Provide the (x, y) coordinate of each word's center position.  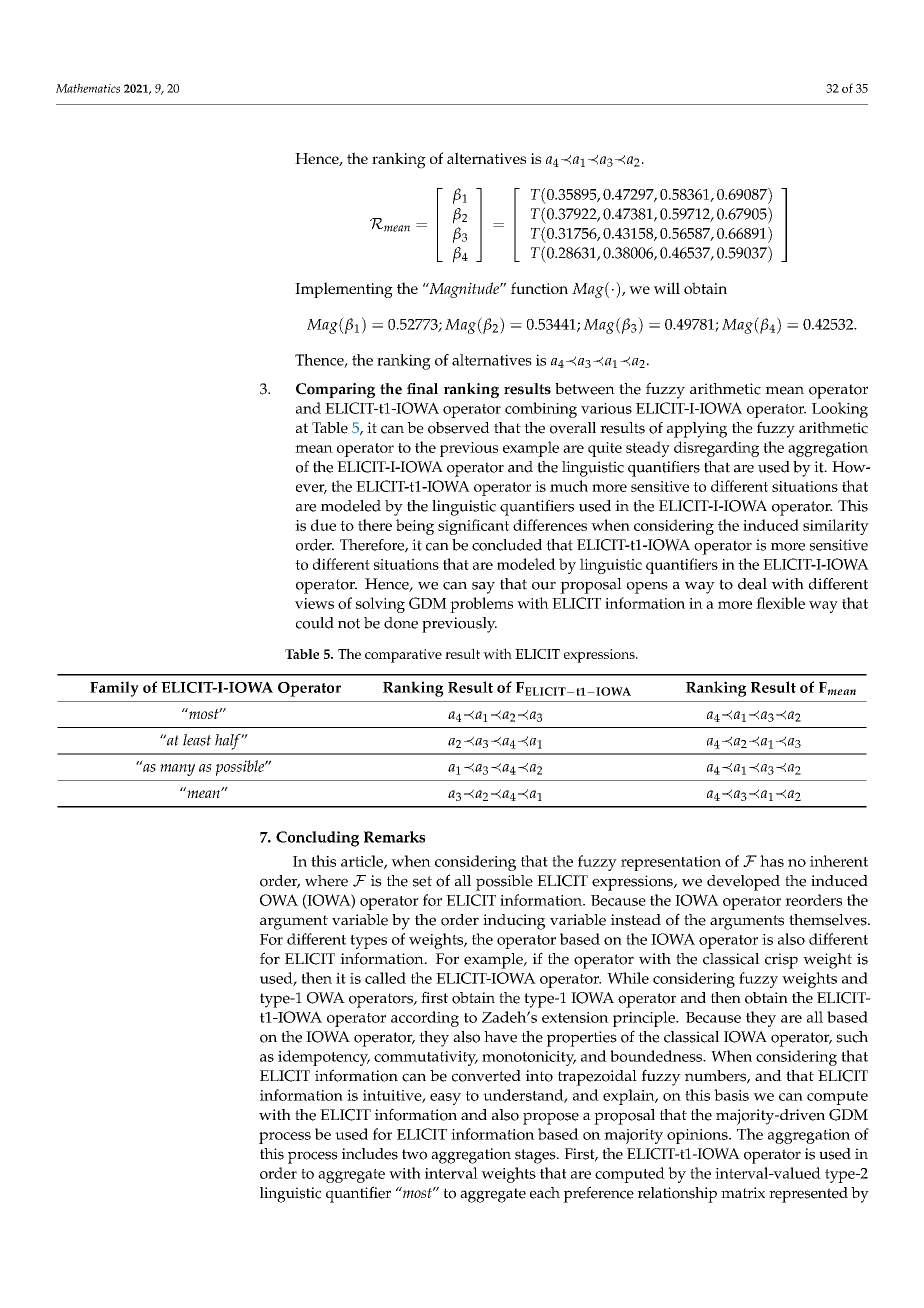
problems (481, 605)
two (414, 1154)
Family (114, 689)
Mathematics (88, 88)
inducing (514, 922)
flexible (780, 603)
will (667, 288)
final (422, 389)
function (539, 288)
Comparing (335, 390)
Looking (840, 410)
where (326, 881)
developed (743, 883)
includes (370, 1154)
